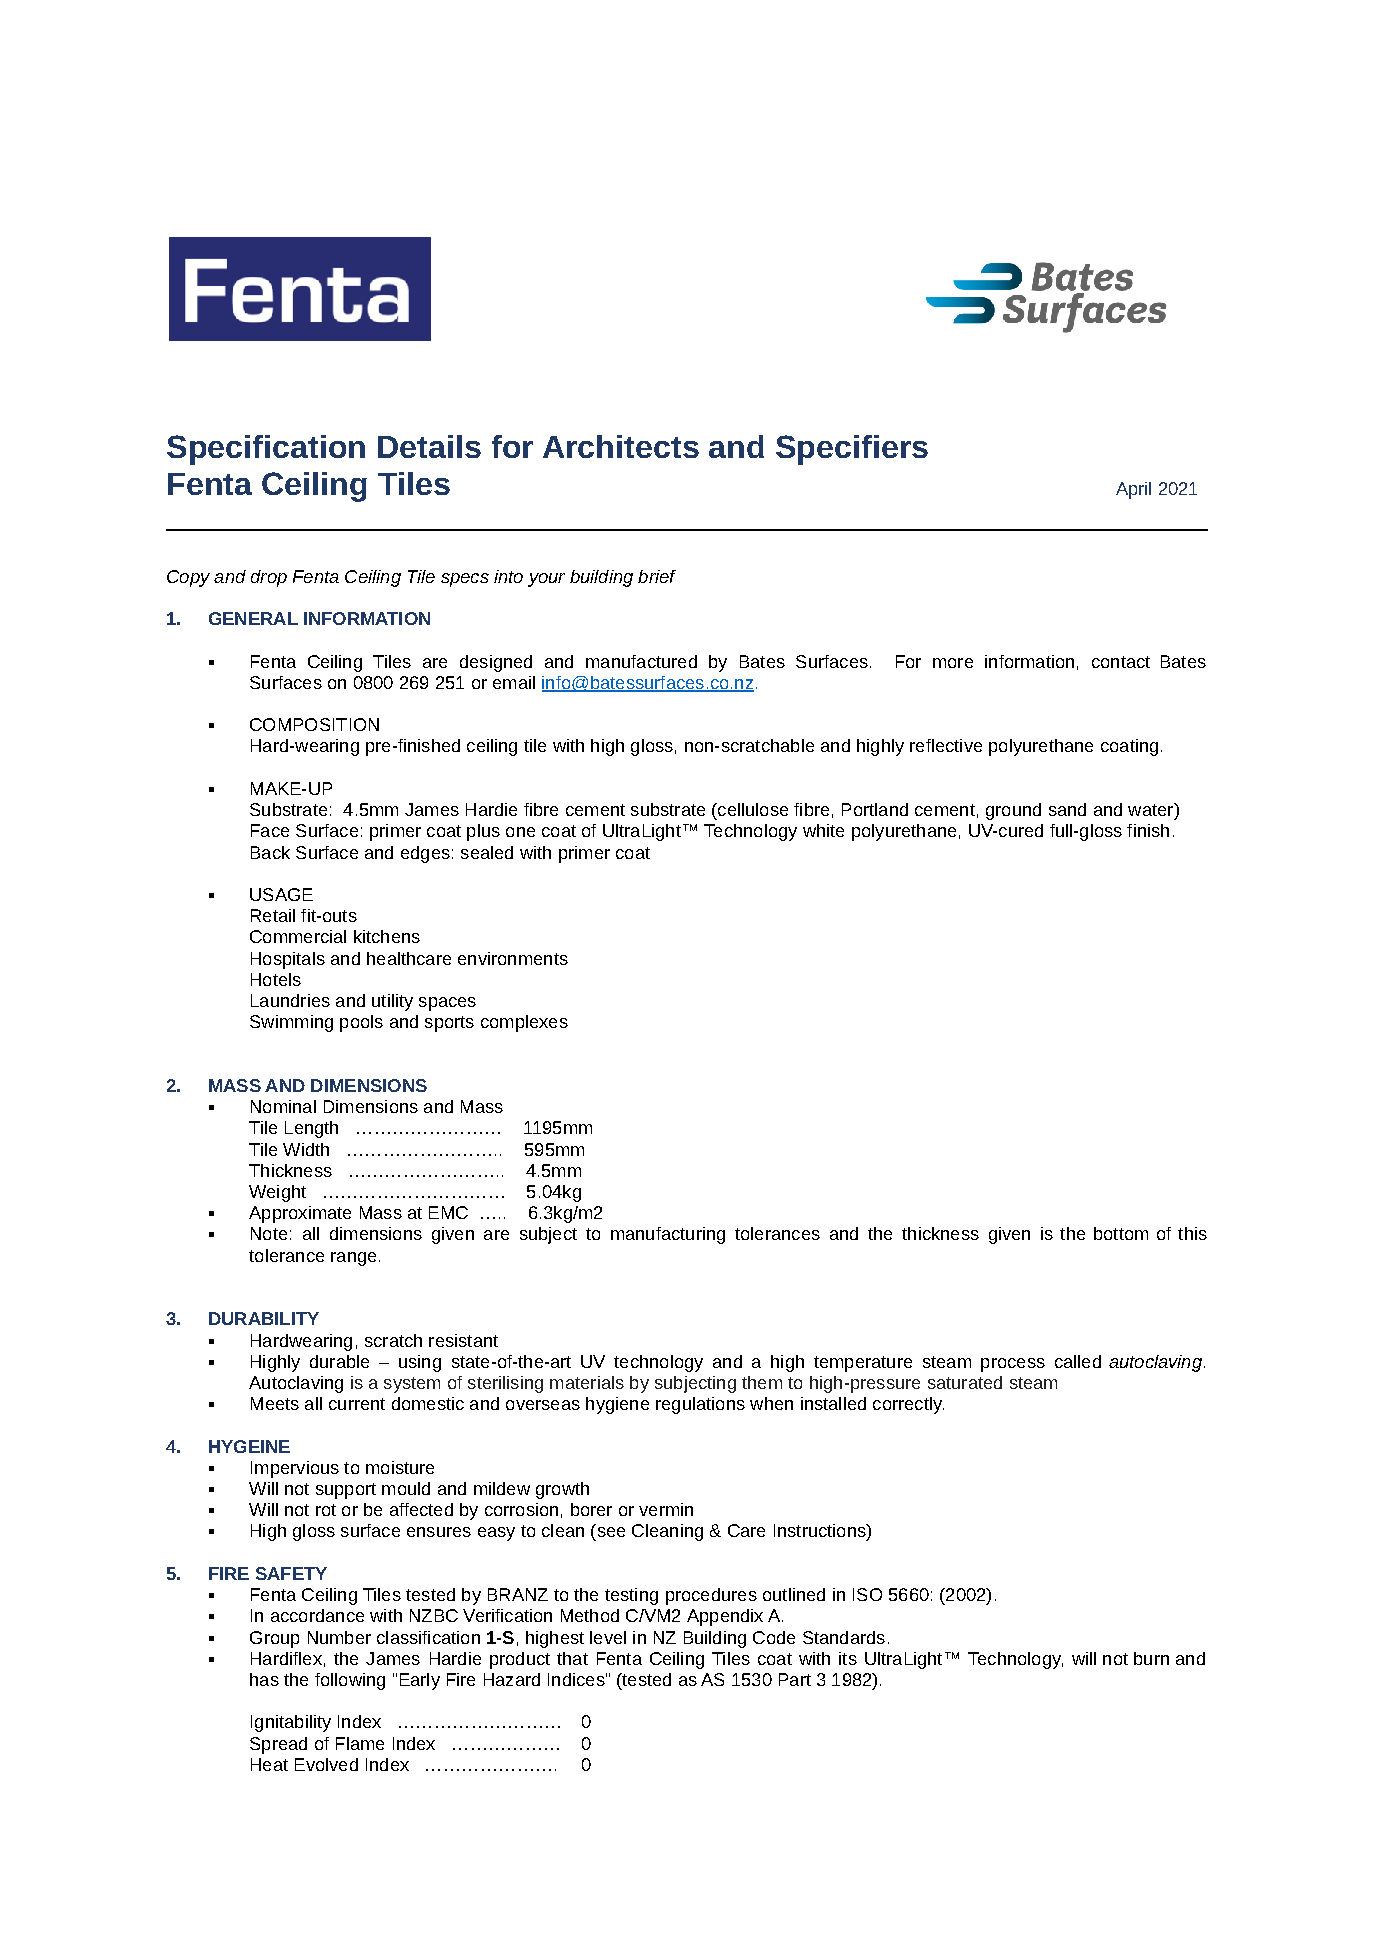 This page has width=1375, height=1942. What do you see at coordinates (281, 894) in the page?
I see `USAGE` at bounding box center [281, 894].
